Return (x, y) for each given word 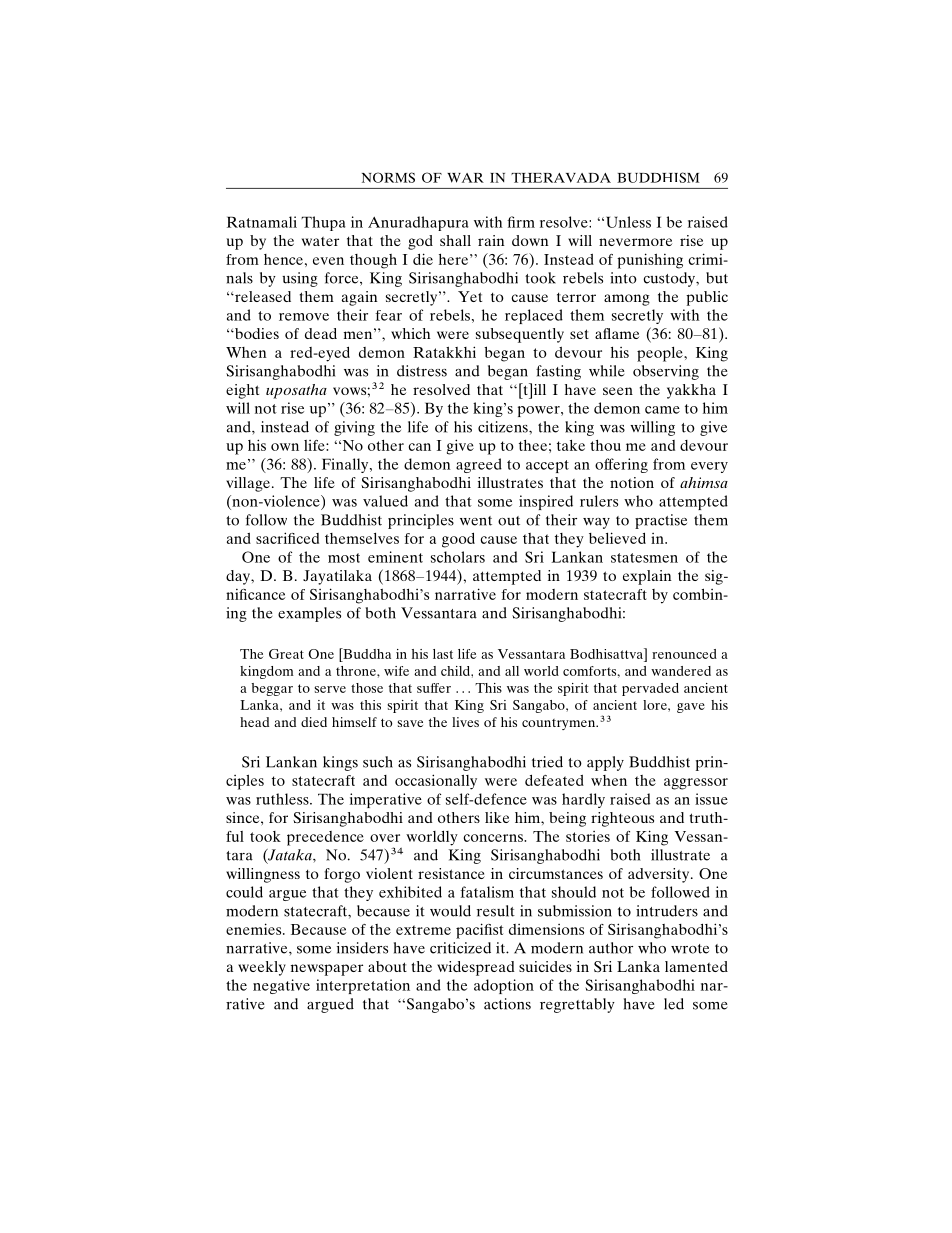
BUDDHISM (658, 177)
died (314, 722)
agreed (479, 465)
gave (691, 708)
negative (281, 986)
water (320, 241)
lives (465, 722)
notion (632, 482)
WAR (465, 178)
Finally (346, 465)
